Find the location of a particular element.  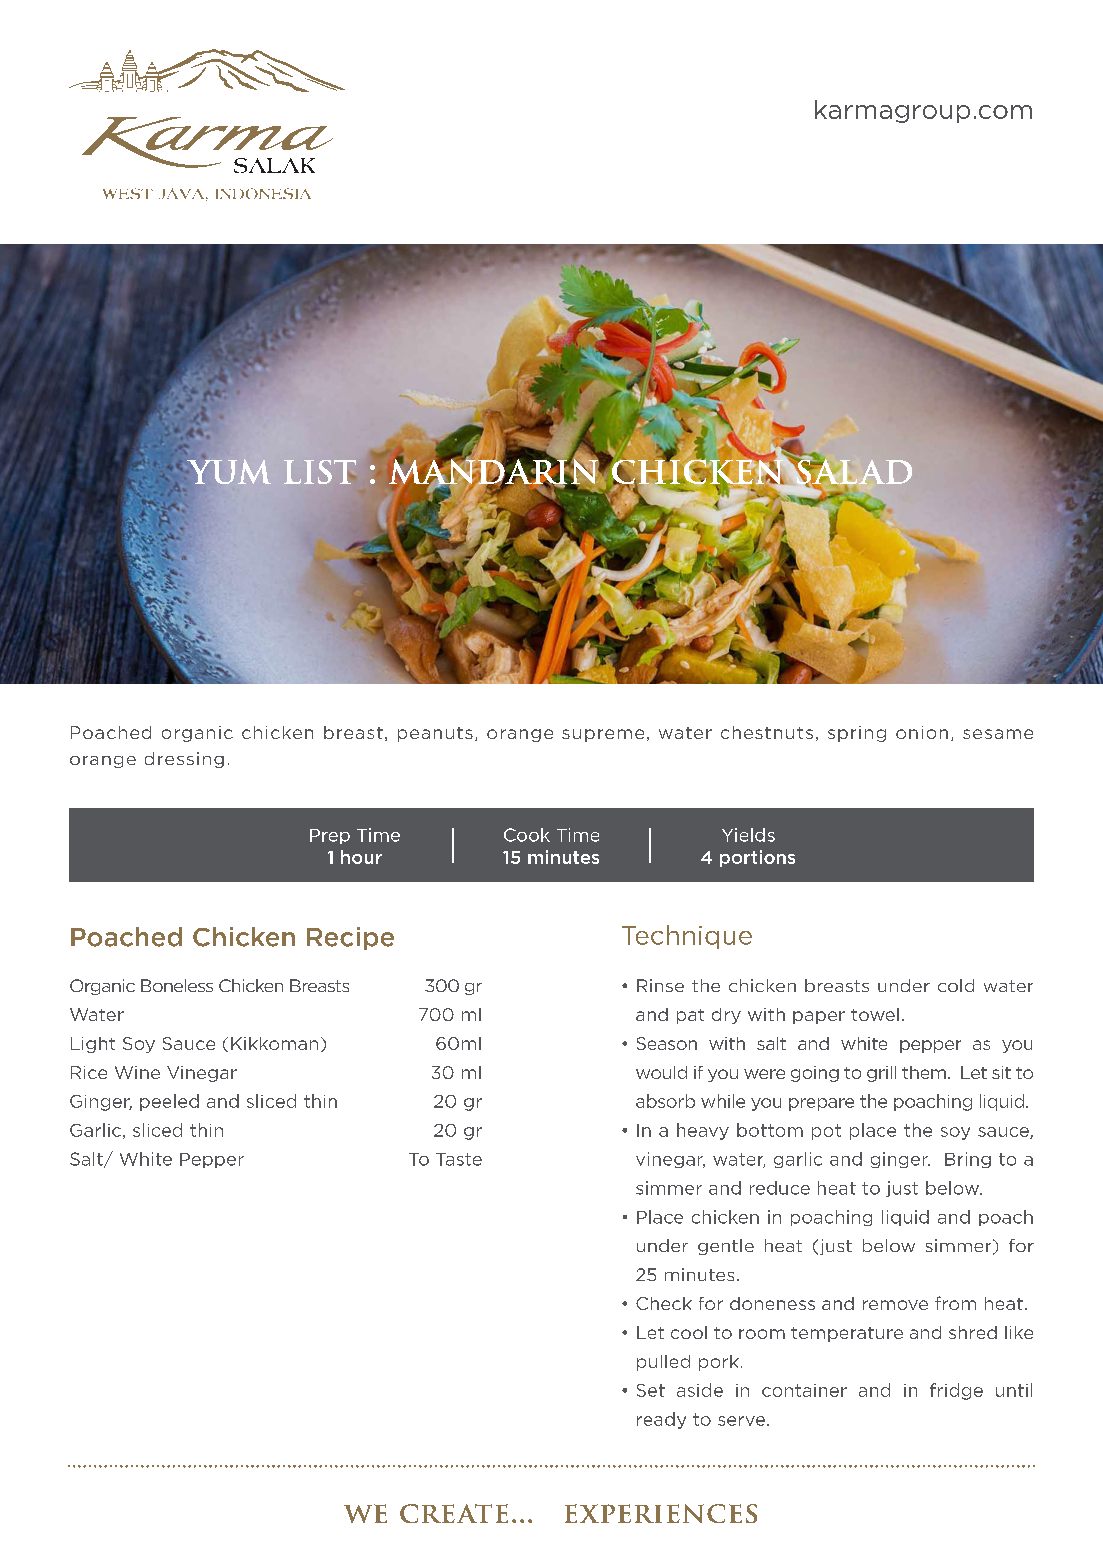

cold is located at coordinates (956, 985).
